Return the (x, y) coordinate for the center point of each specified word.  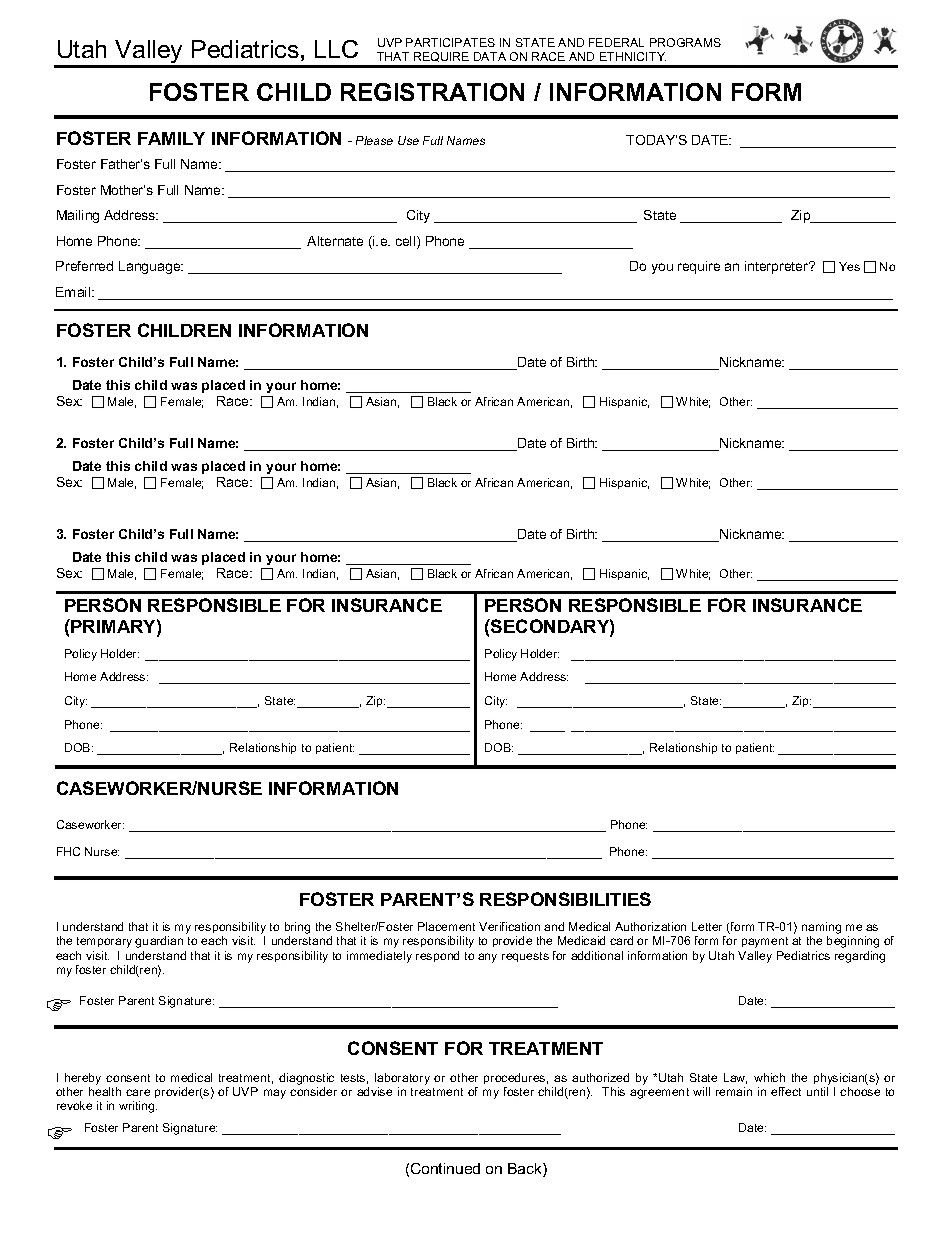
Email (74, 292)
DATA (490, 56)
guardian (159, 942)
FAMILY (171, 138)
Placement (446, 926)
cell (407, 242)
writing (138, 1107)
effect (786, 1091)
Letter (707, 926)
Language (151, 267)
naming (821, 929)
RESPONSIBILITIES (565, 899)
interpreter (778, 267)
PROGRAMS (685, 42)
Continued (445, 1168)
